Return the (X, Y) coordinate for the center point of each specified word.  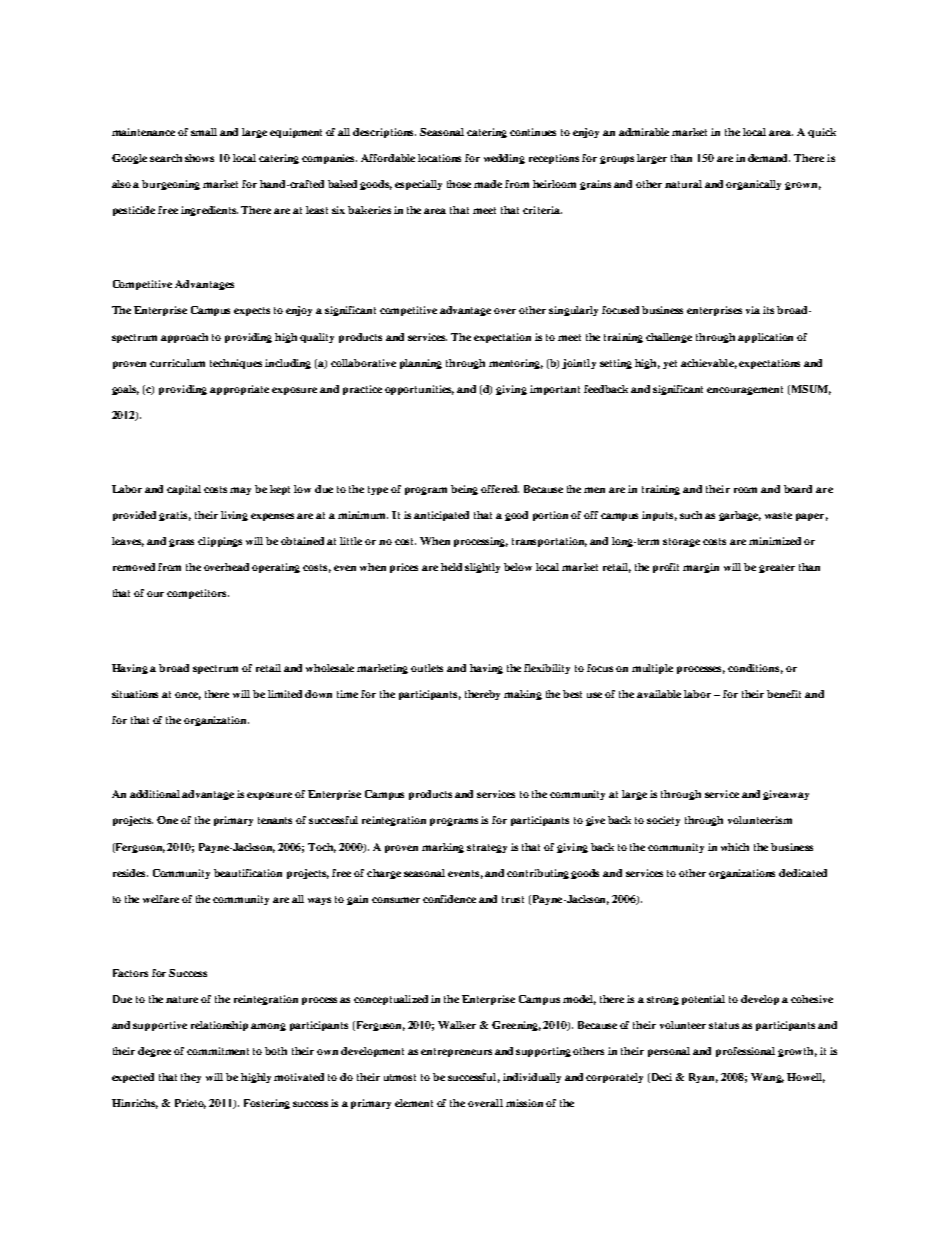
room (745, 490)
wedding (504, 159)
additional (155, 794)
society (663, 821)
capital (184, 490)
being (464, 490)
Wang (767, 1078)
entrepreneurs (456, 1052)
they (191, 1078)
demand (769, 158)
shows (199, 158)
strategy (487, 848)
